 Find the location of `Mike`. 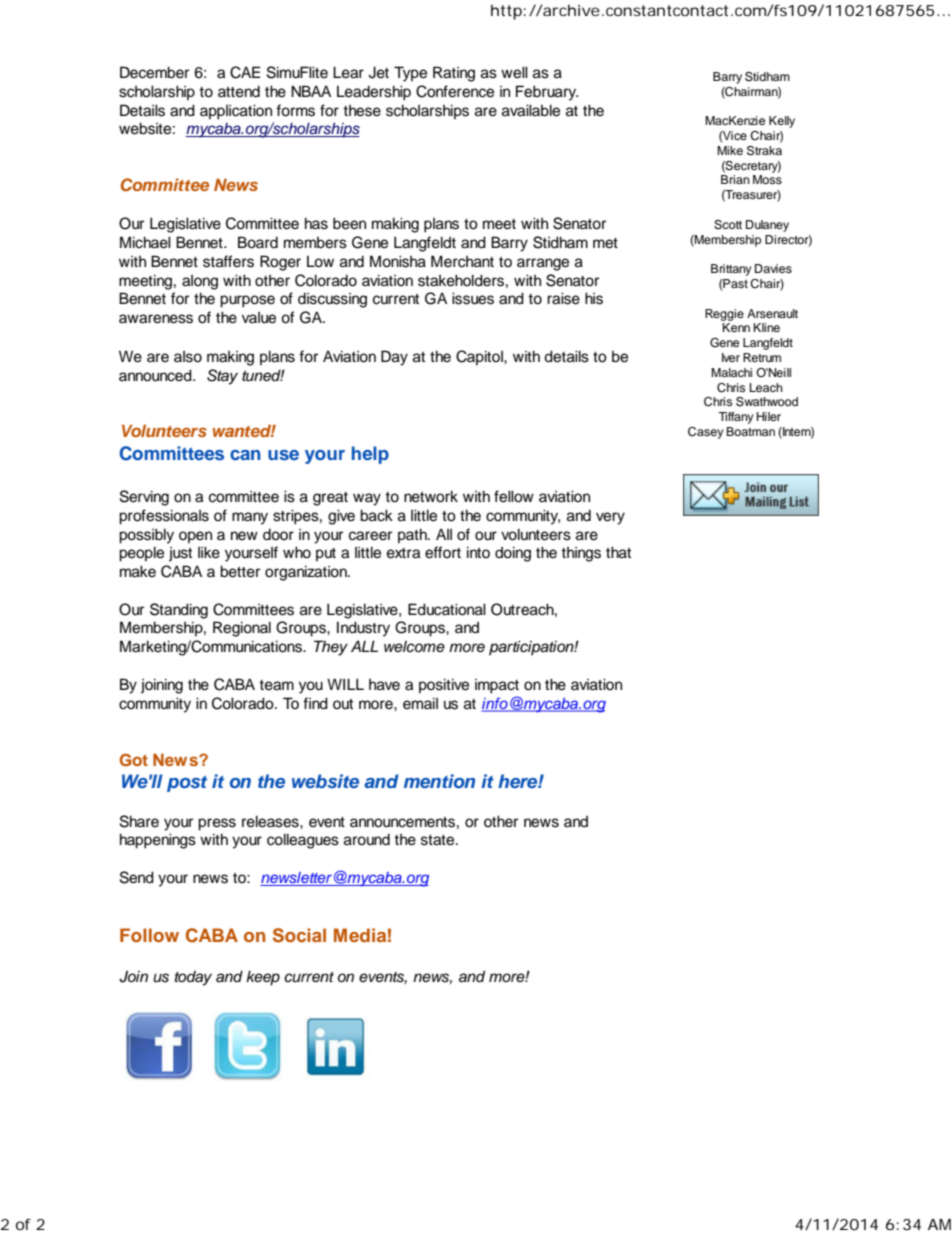

Mike is located at coordinates (730, 150).
